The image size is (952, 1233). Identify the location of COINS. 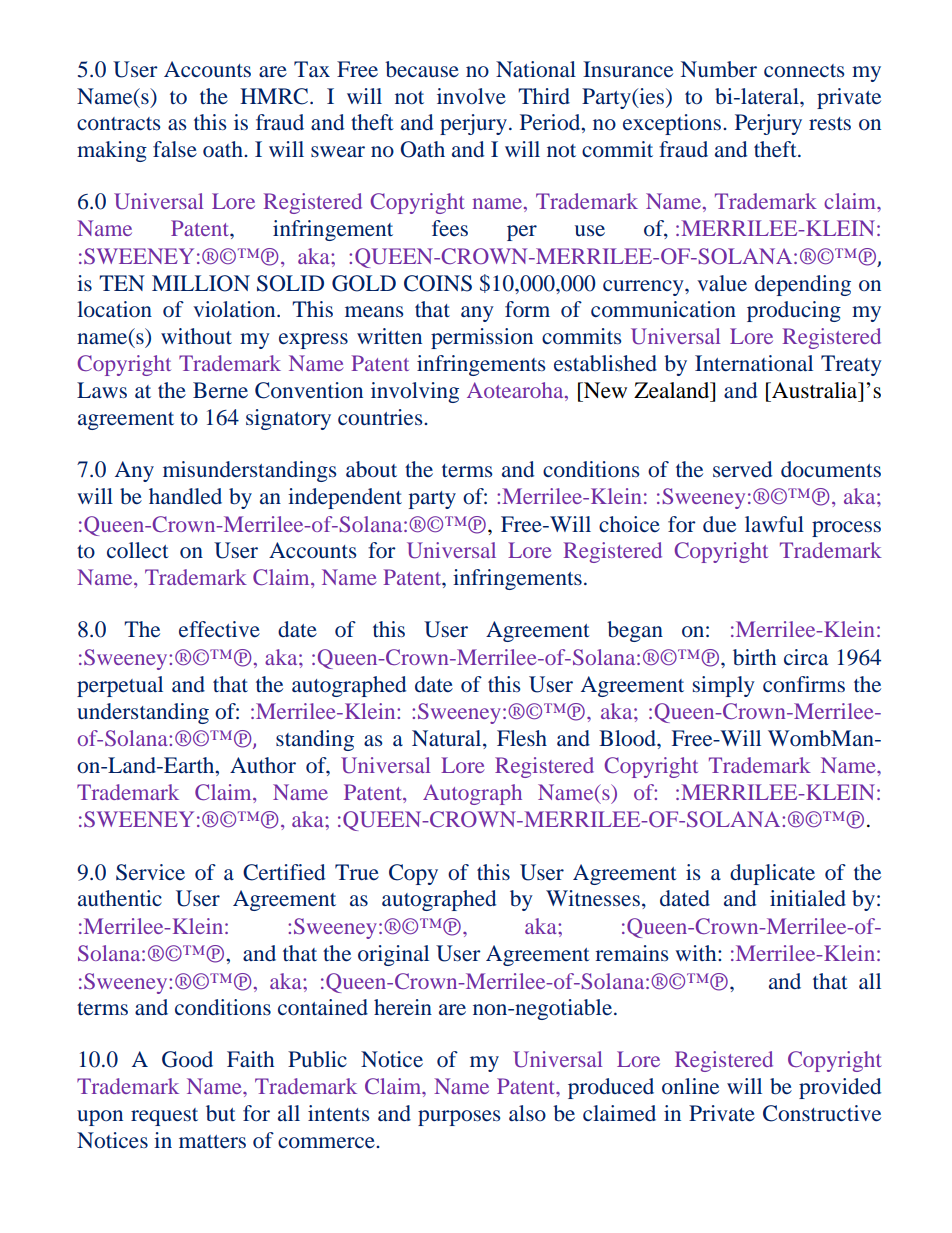
(438, 283).
